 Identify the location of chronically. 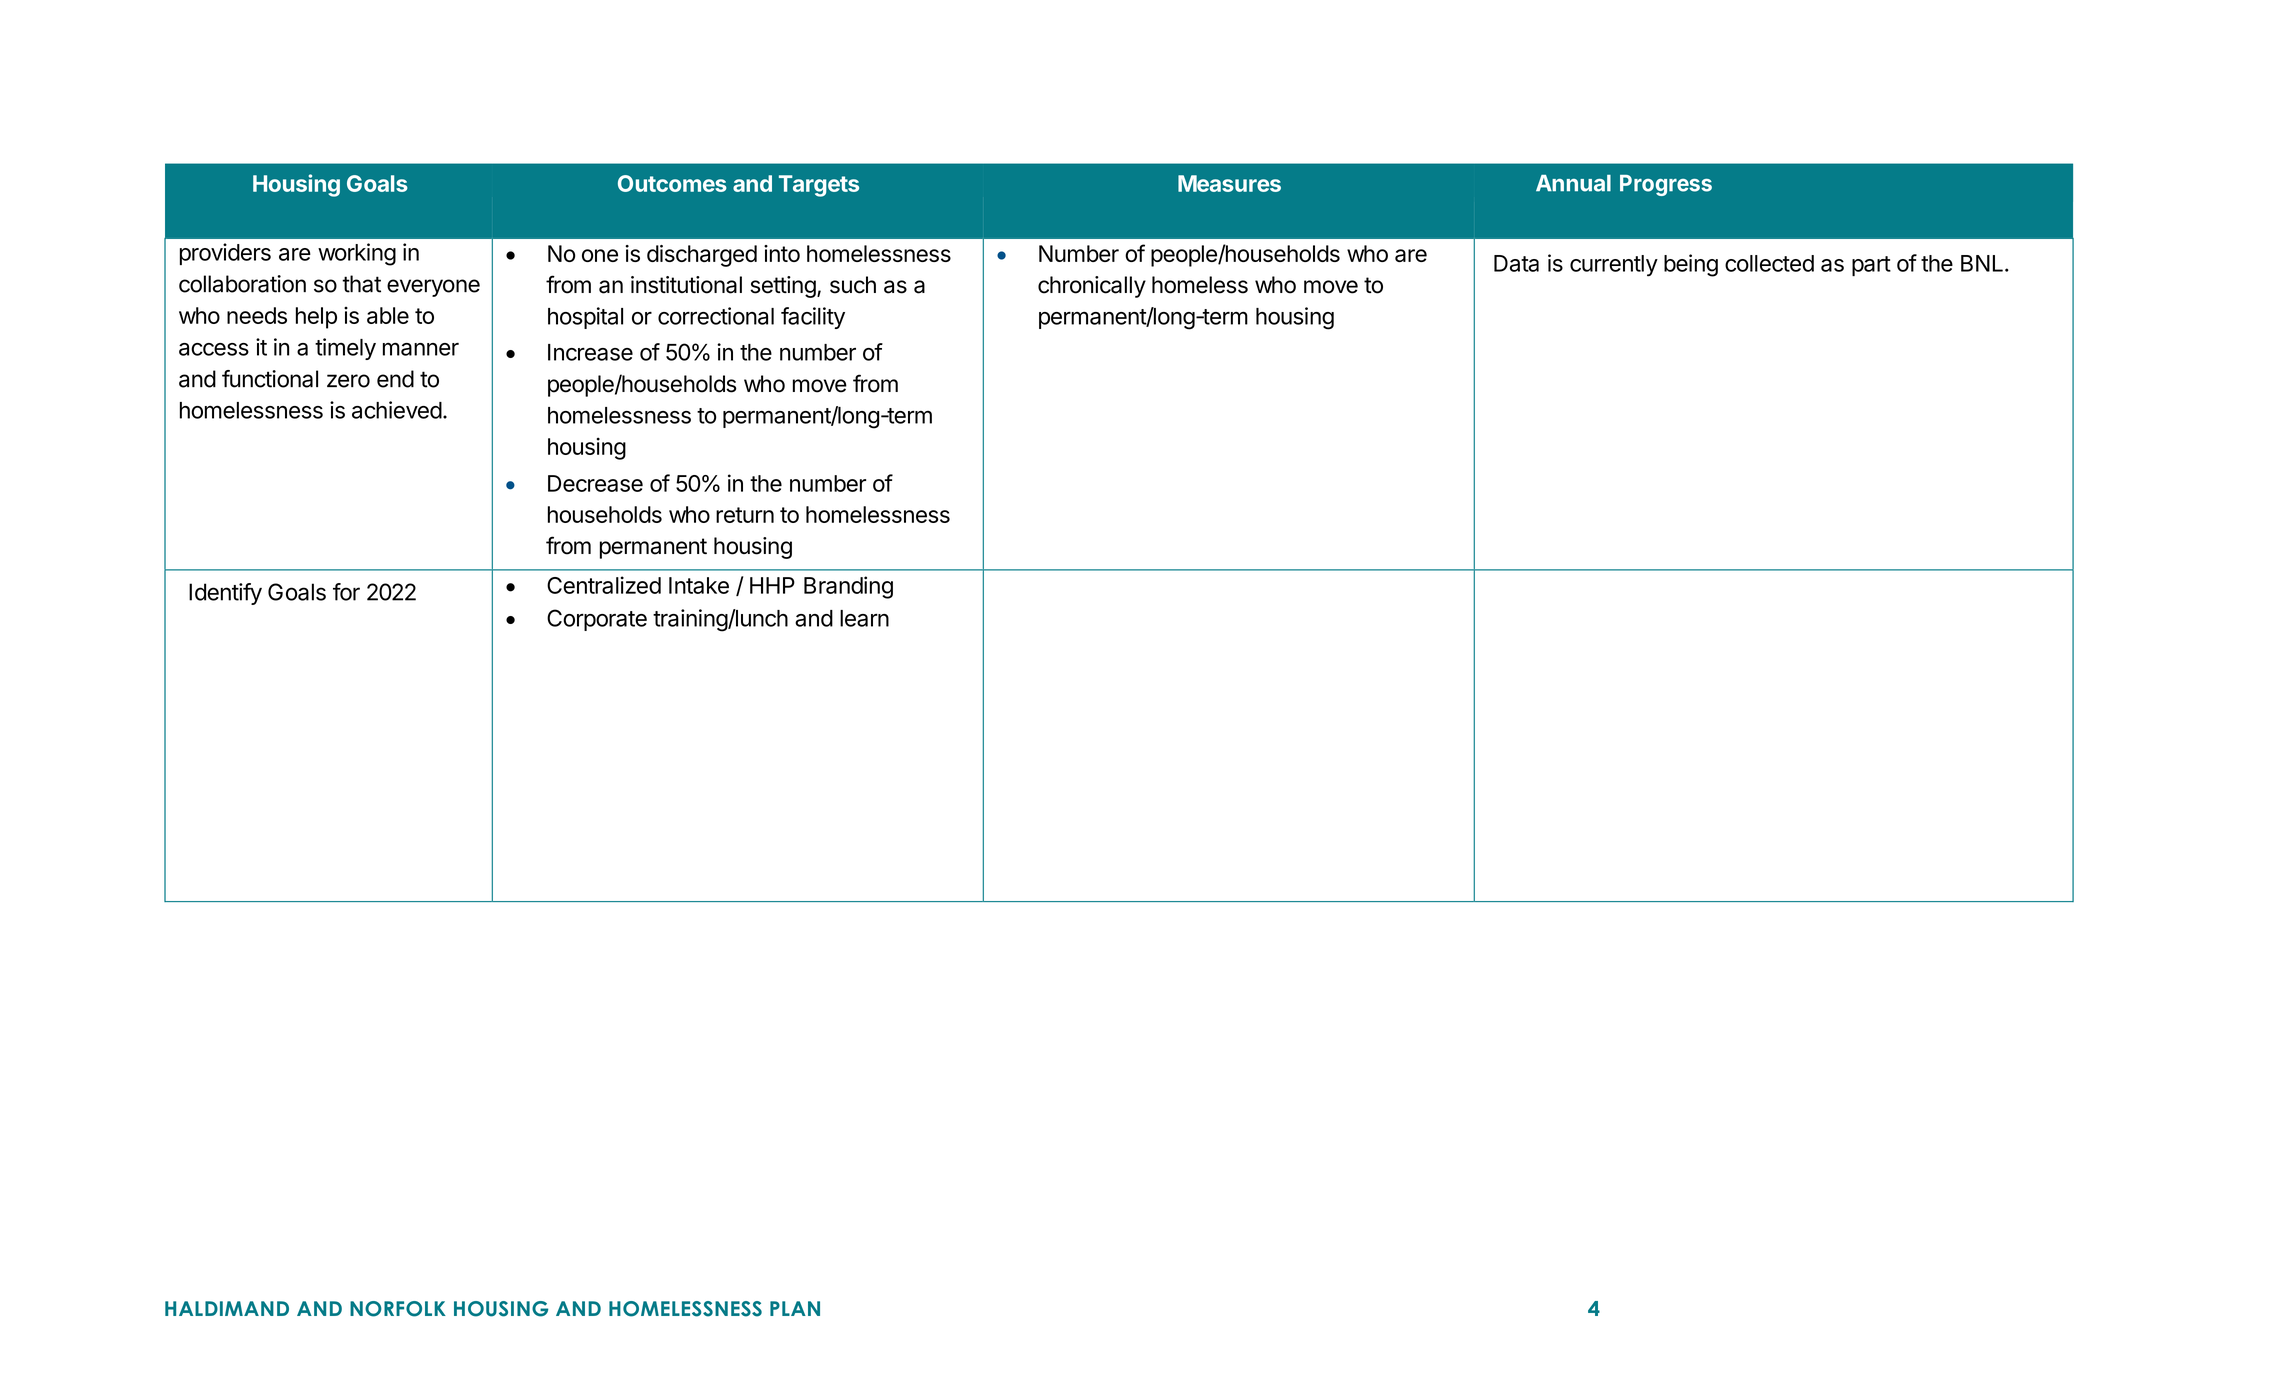
(1092, 287).
